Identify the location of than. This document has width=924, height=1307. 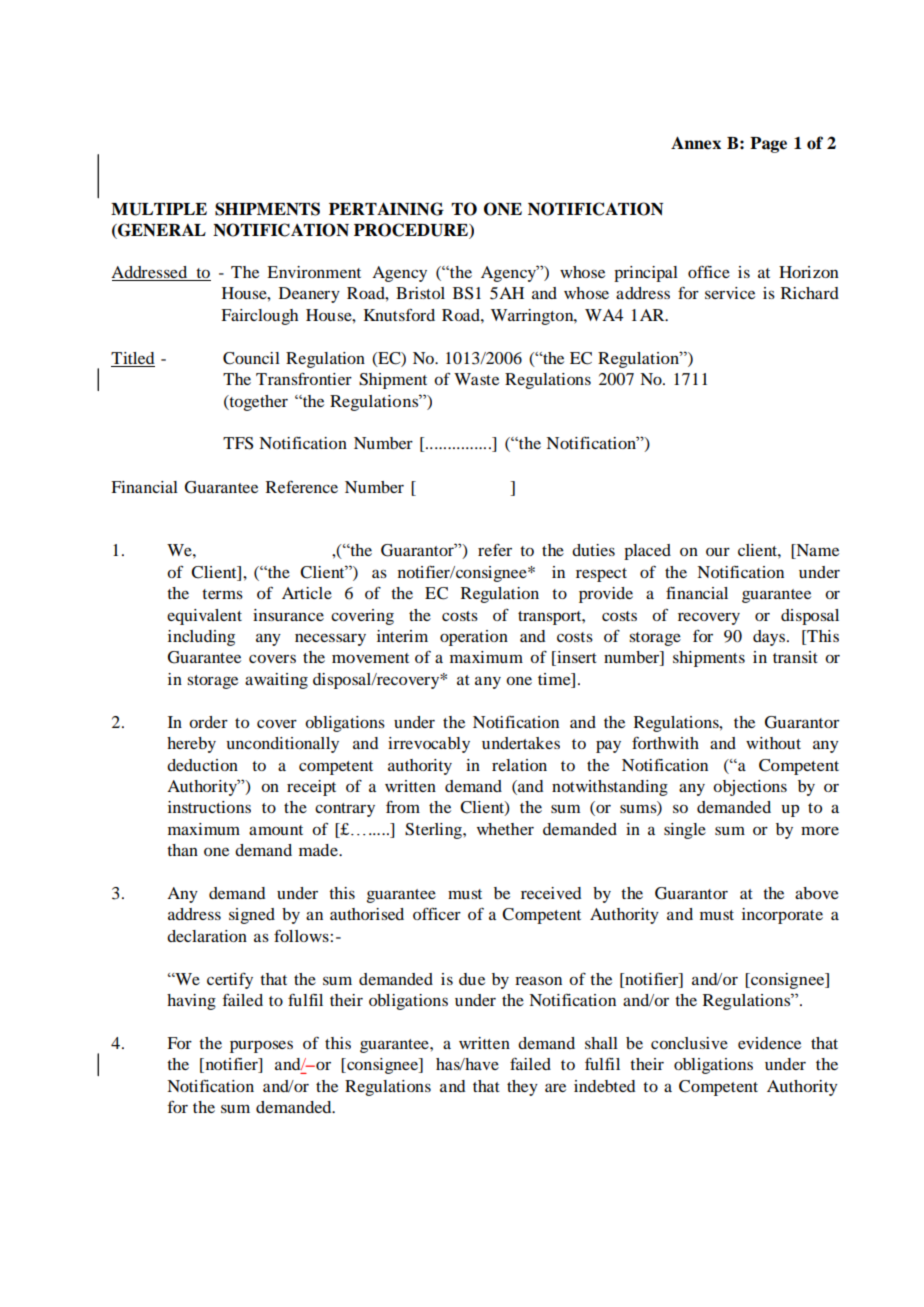
(182, 850).
